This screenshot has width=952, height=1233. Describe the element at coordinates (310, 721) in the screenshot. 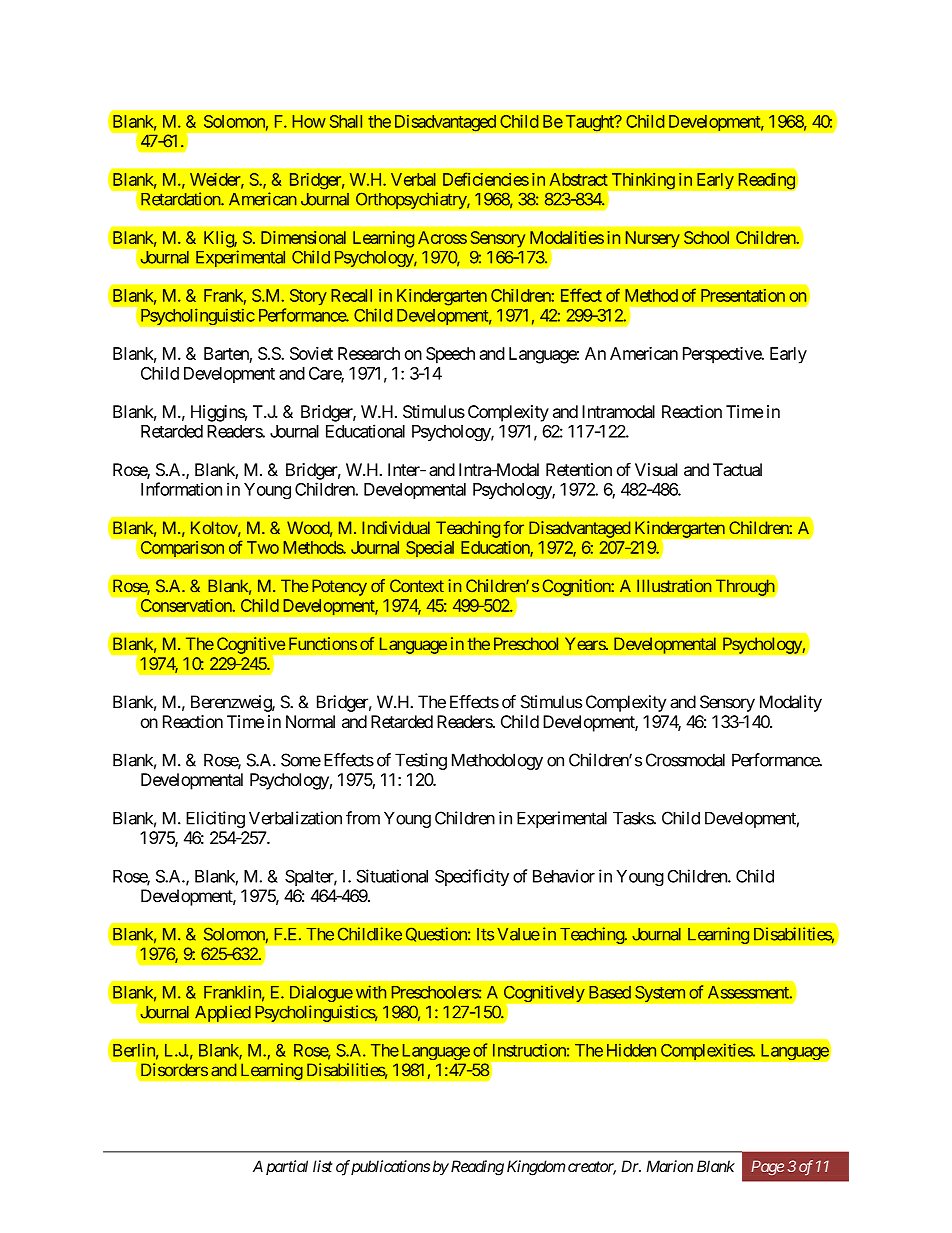

I see `Normal` at that location.
